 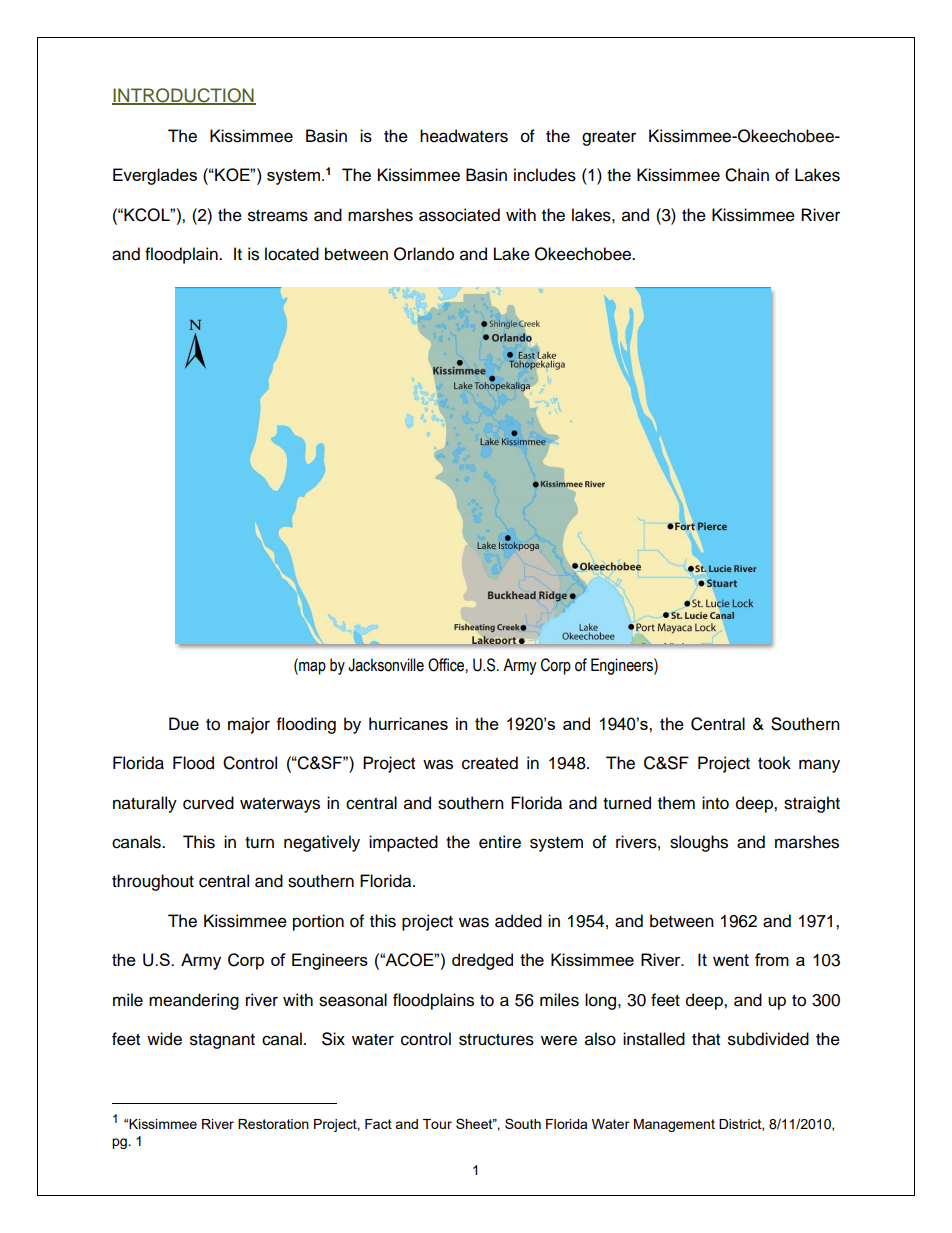 What do you see at coordinates (774, 763) in the image?
I see `took` at bounding box center [774, 763].
